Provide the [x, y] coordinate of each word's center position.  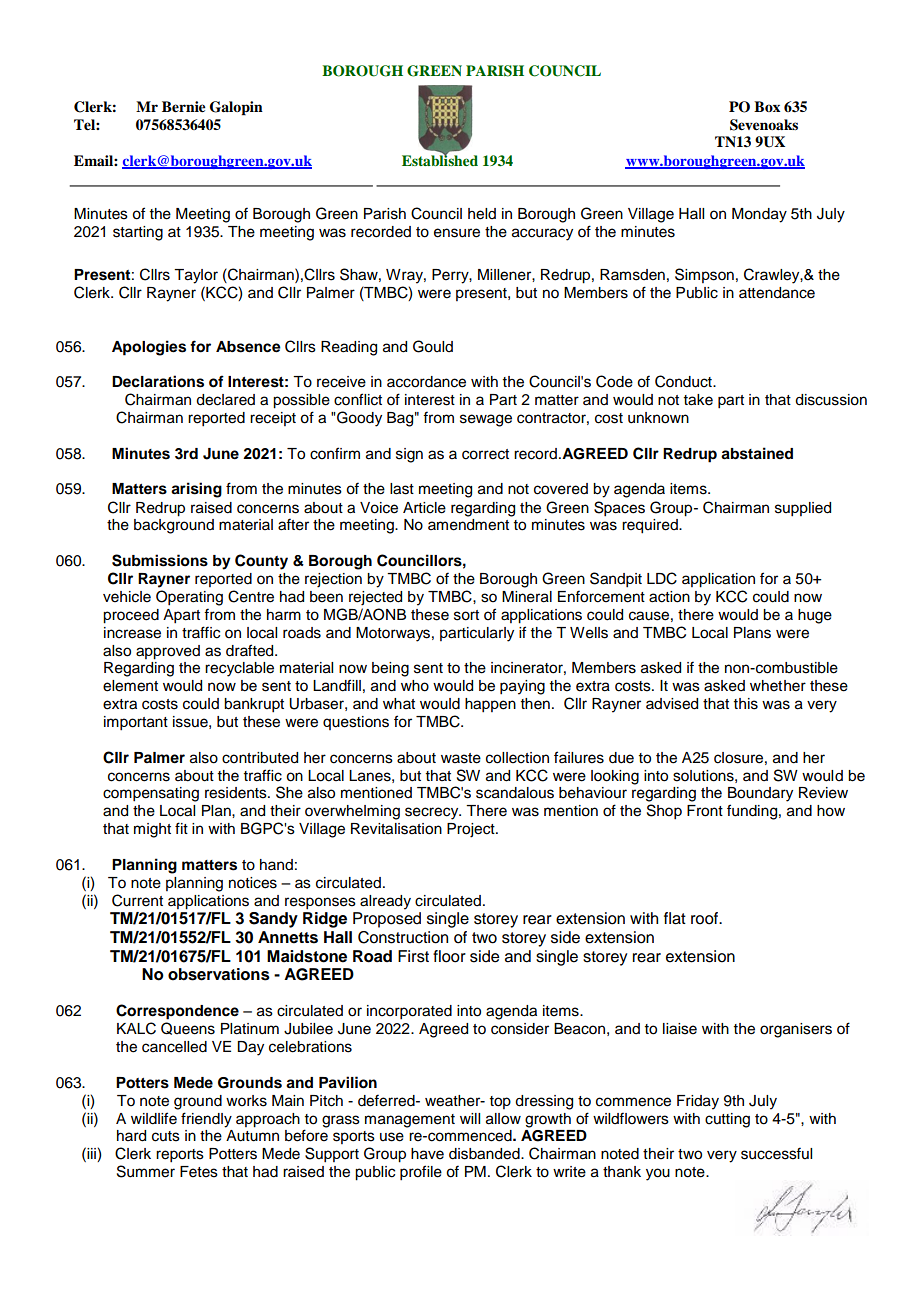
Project [472, 830]
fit [181, 828]
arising [196, 490]
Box [767, 106]
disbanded [485, 1154]
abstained [757, 453]
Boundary [760, 794]
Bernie [184, 107]
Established [440, 159]
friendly [206, 1120]
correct [485, 454]
